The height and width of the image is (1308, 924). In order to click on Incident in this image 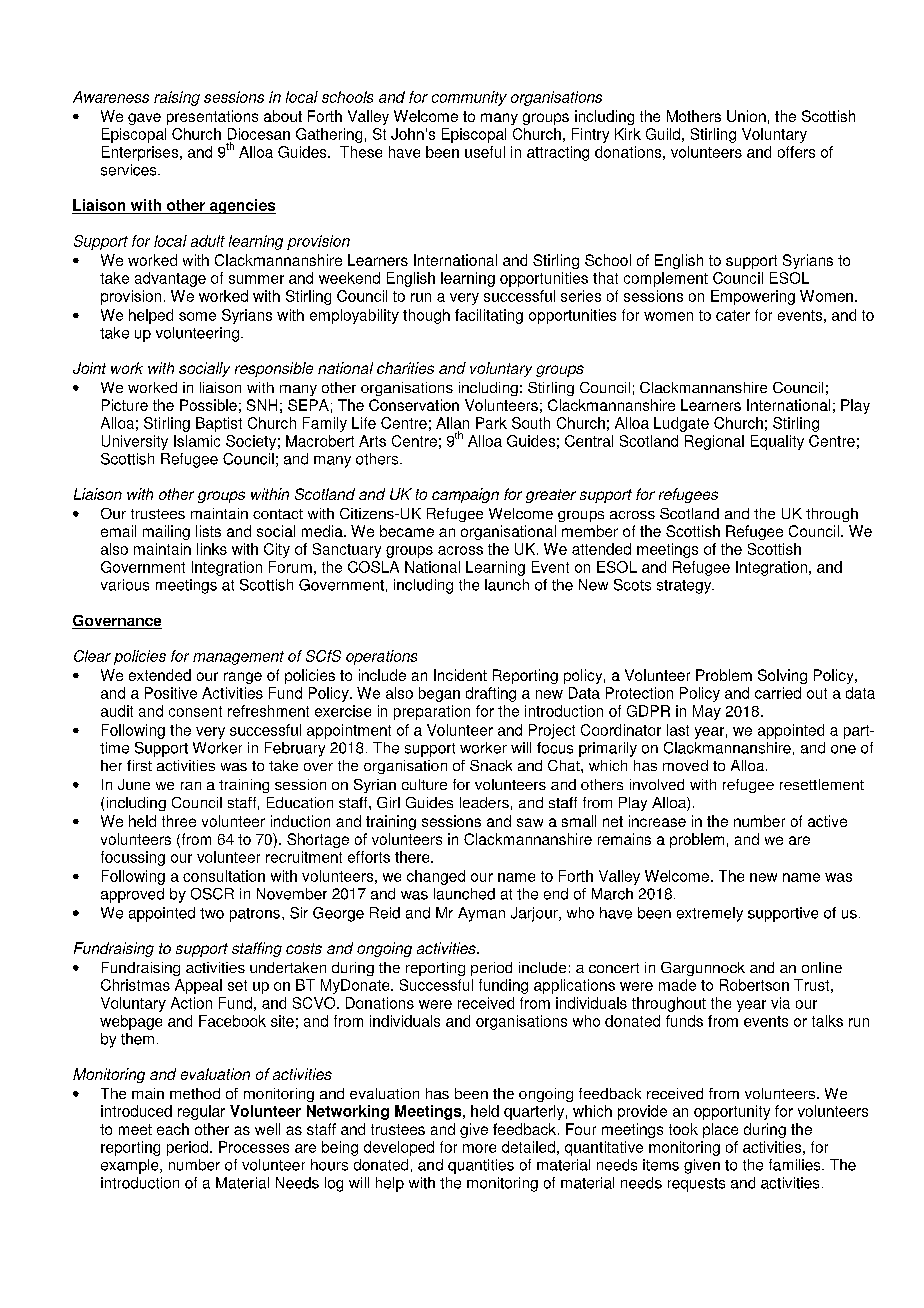, I will do `click(460, 675)`.
